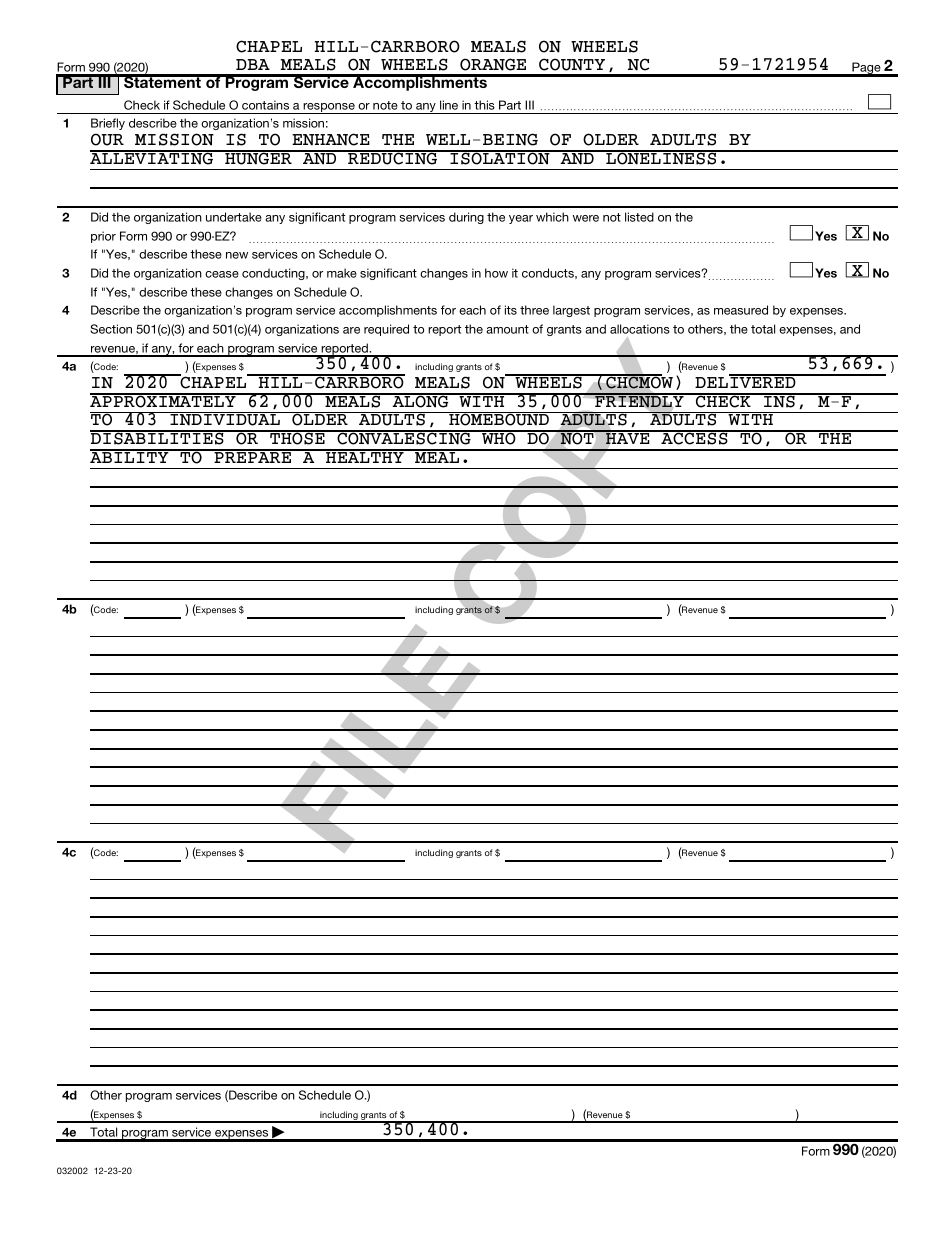 This screenshot has width=952, height=1233. I want to click on ALLEVIATING, so click(153, 157).
